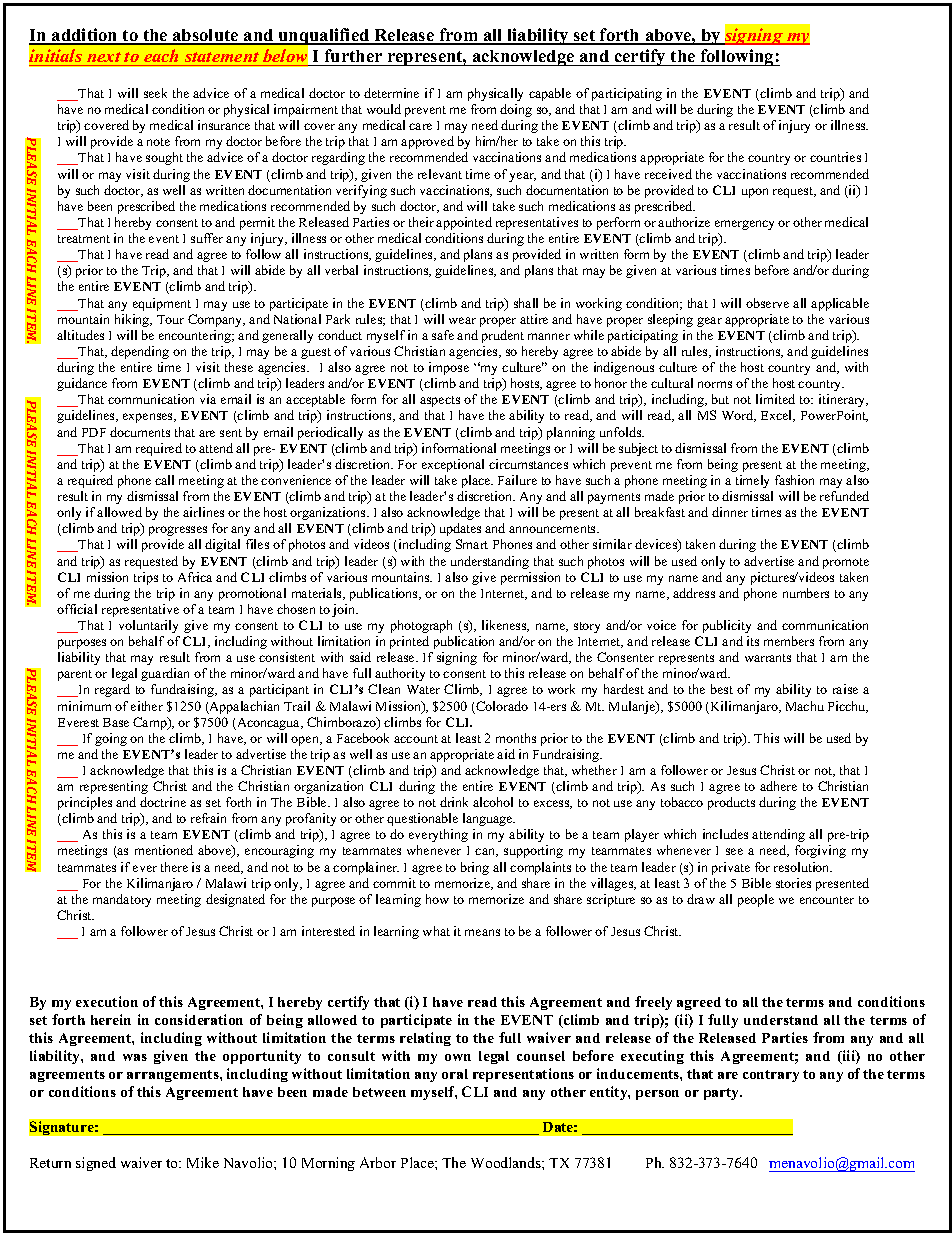 The width and height of the screenshot is (952, 1233). Describe the element at coordinates (723, 1094) in the screenshot. I see `party` at that location.
